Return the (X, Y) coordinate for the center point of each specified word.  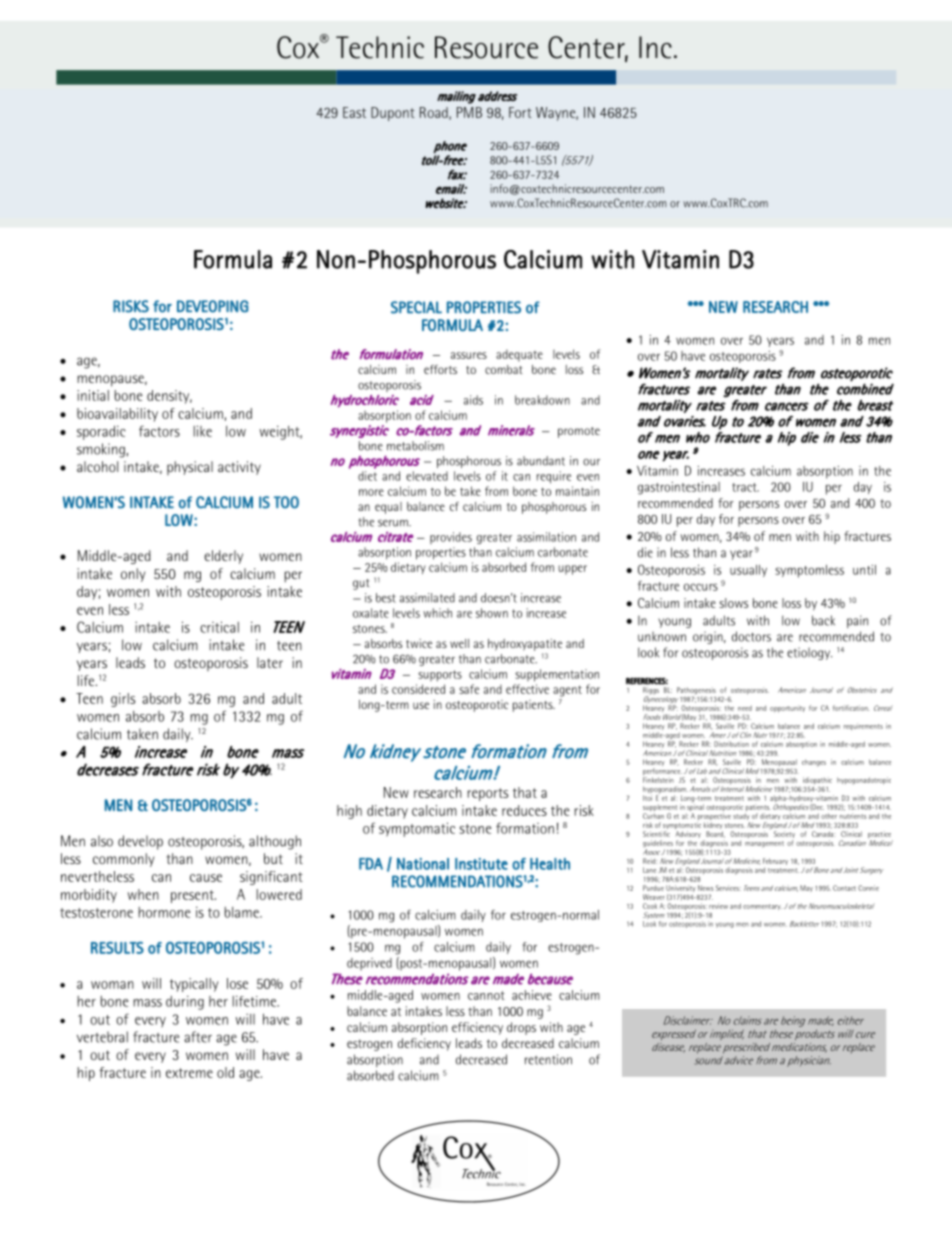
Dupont (393, 114)
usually (748, 571)
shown (492, 613)
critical (219, 627)
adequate (519, 356)
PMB (469, 112)
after (198, 1037)
